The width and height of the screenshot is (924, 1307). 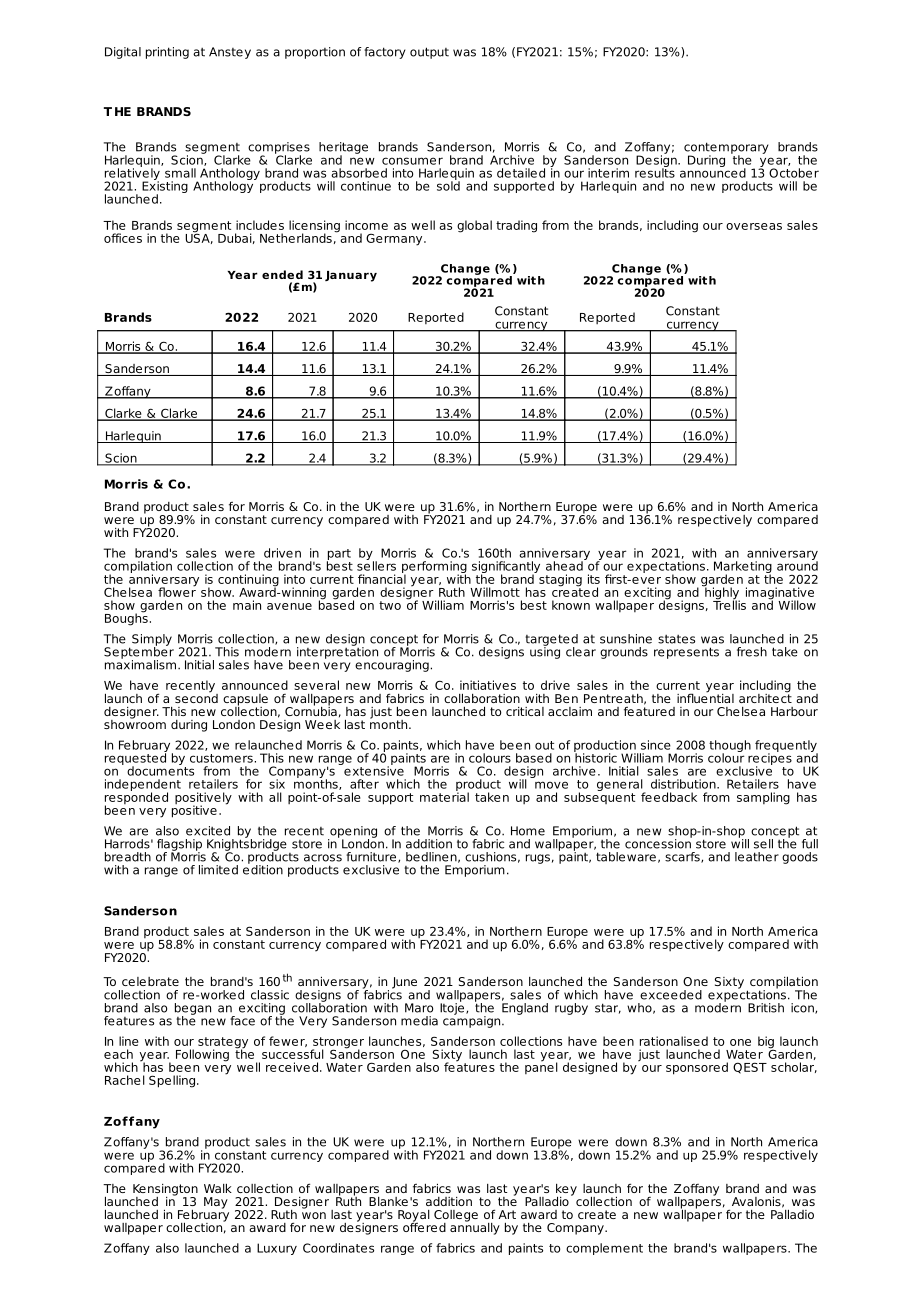 I want to click on June, so click(x=404, y=983).
